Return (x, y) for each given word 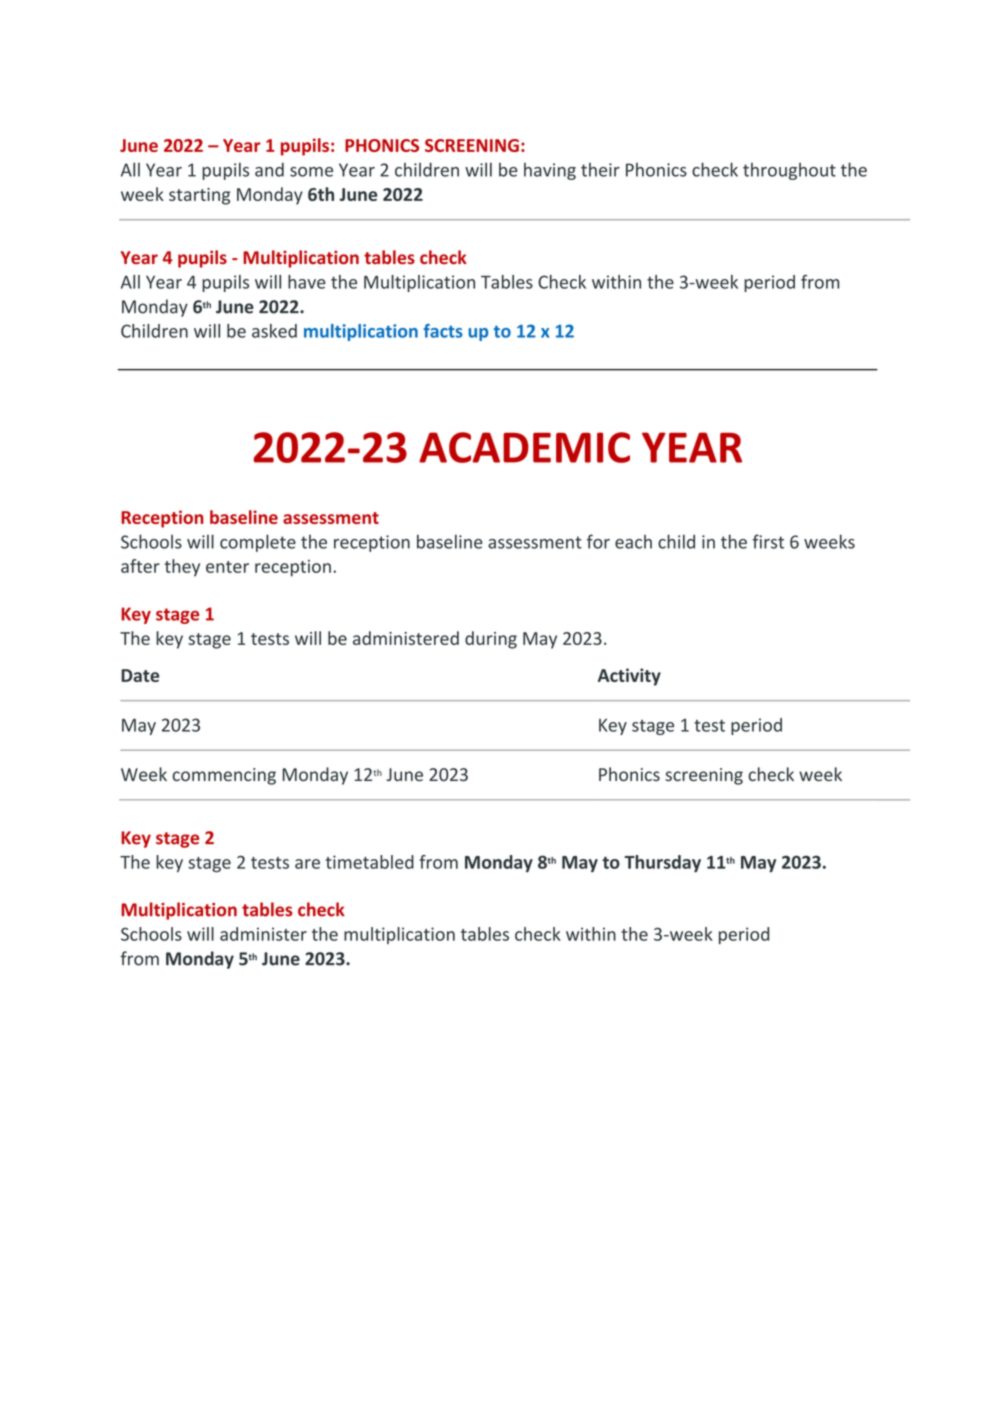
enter (227, 567)
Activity (629, 677)
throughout (789, 171)
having (550, 171)
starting (199, 196)
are (307, 864)
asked (274, 331)
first (768, 541)
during (491, 640)
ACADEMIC (524, 447)
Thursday (662, 863)
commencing (224, 776)
